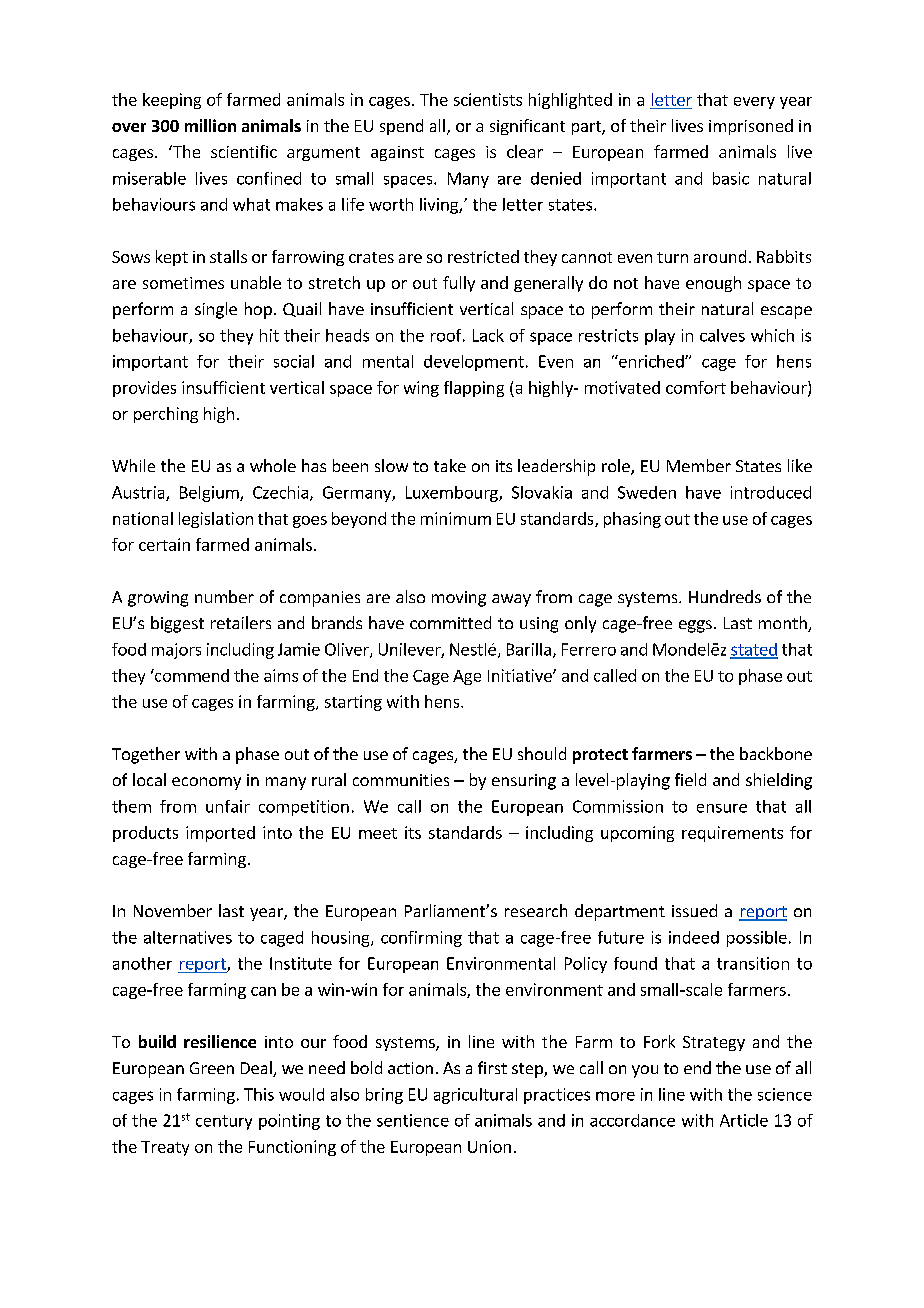 Image resolution: width=924 pixels, height=1308 pixels. Describe the element at coordinates (210, 125) in the document. I see `million` at that location.
